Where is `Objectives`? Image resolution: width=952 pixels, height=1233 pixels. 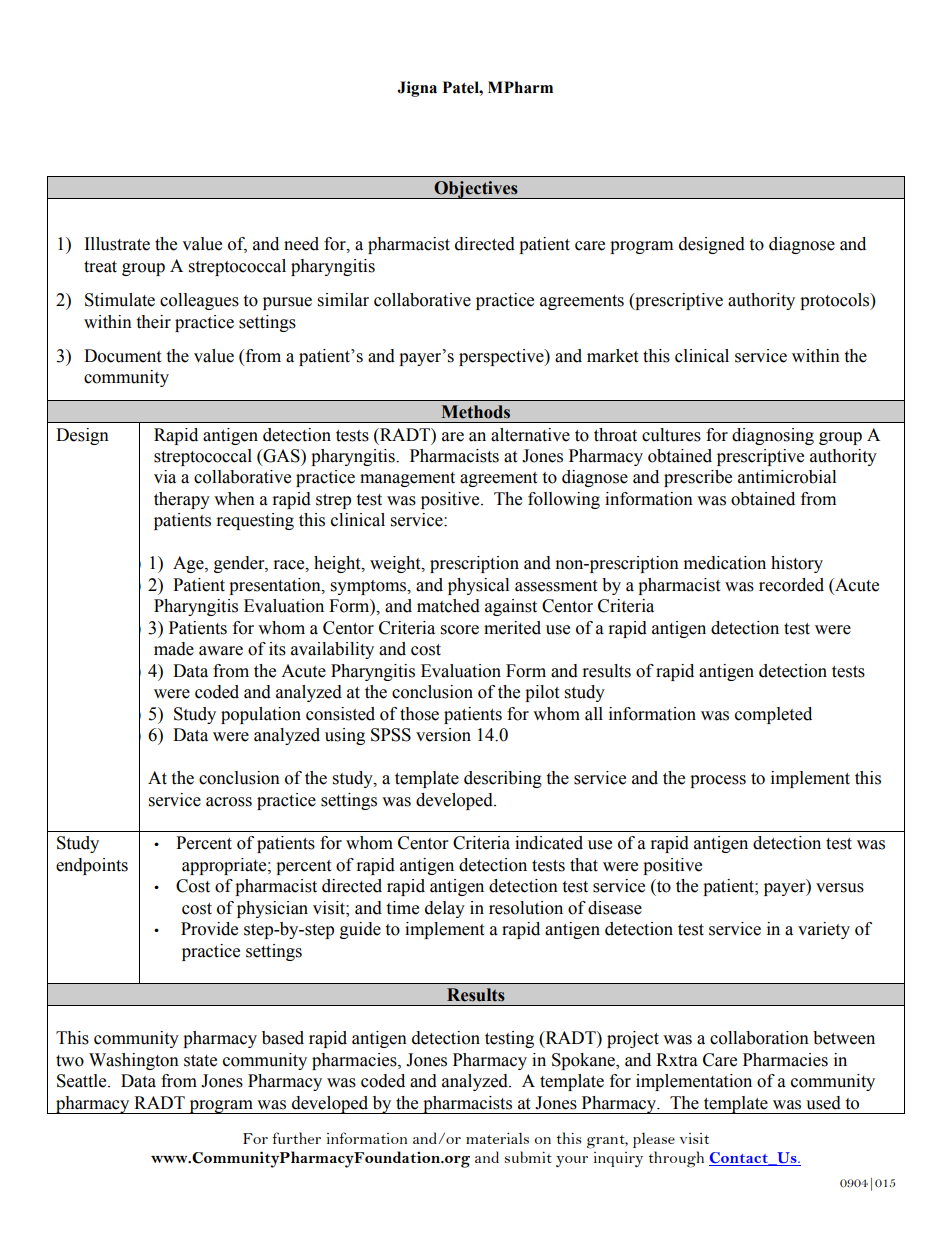
Objectives is located at coordinates (476, 190).
